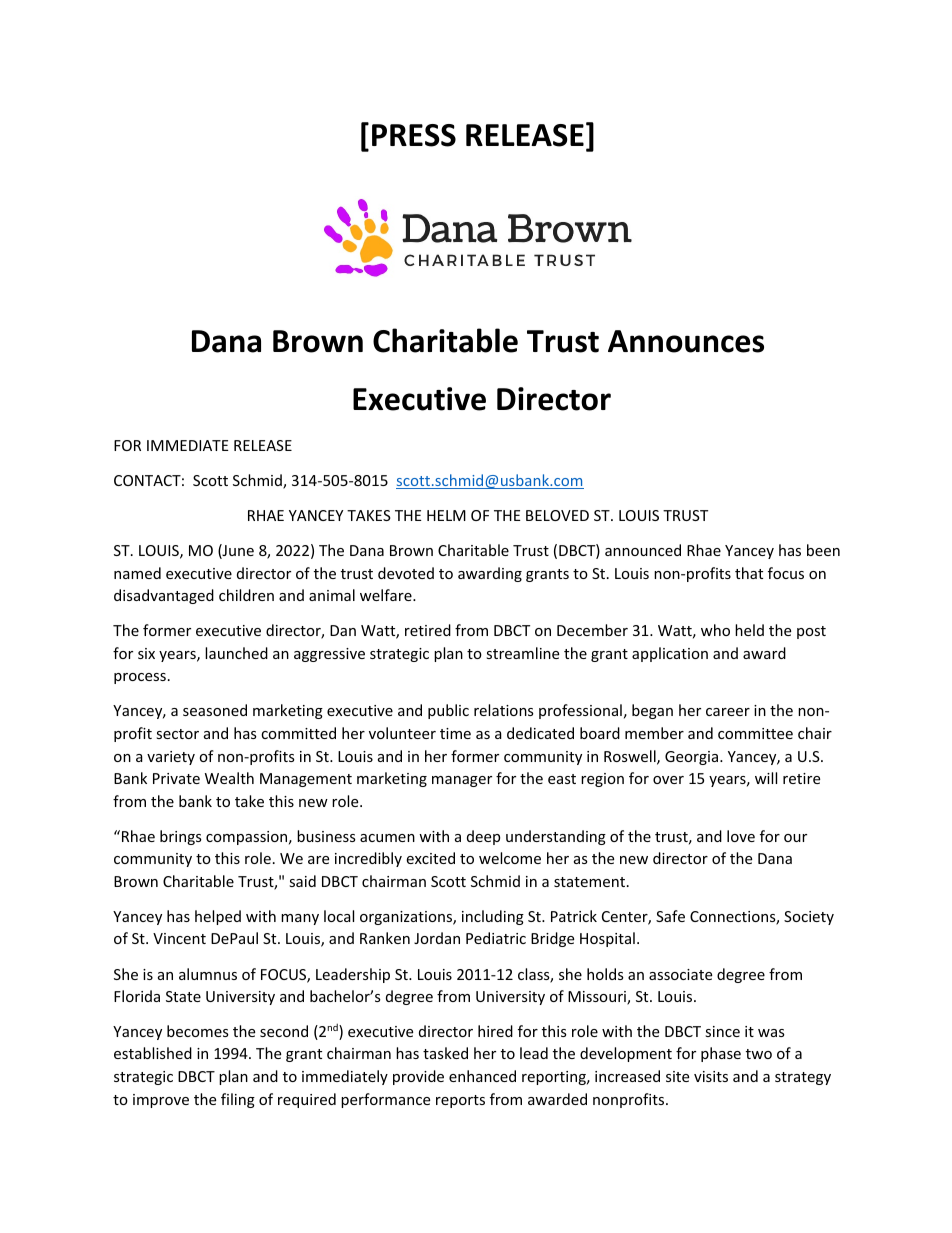  What do you see at coordinates (462, 781) in the screenshot?
I see `manager` at bounding box center [462, 781].
